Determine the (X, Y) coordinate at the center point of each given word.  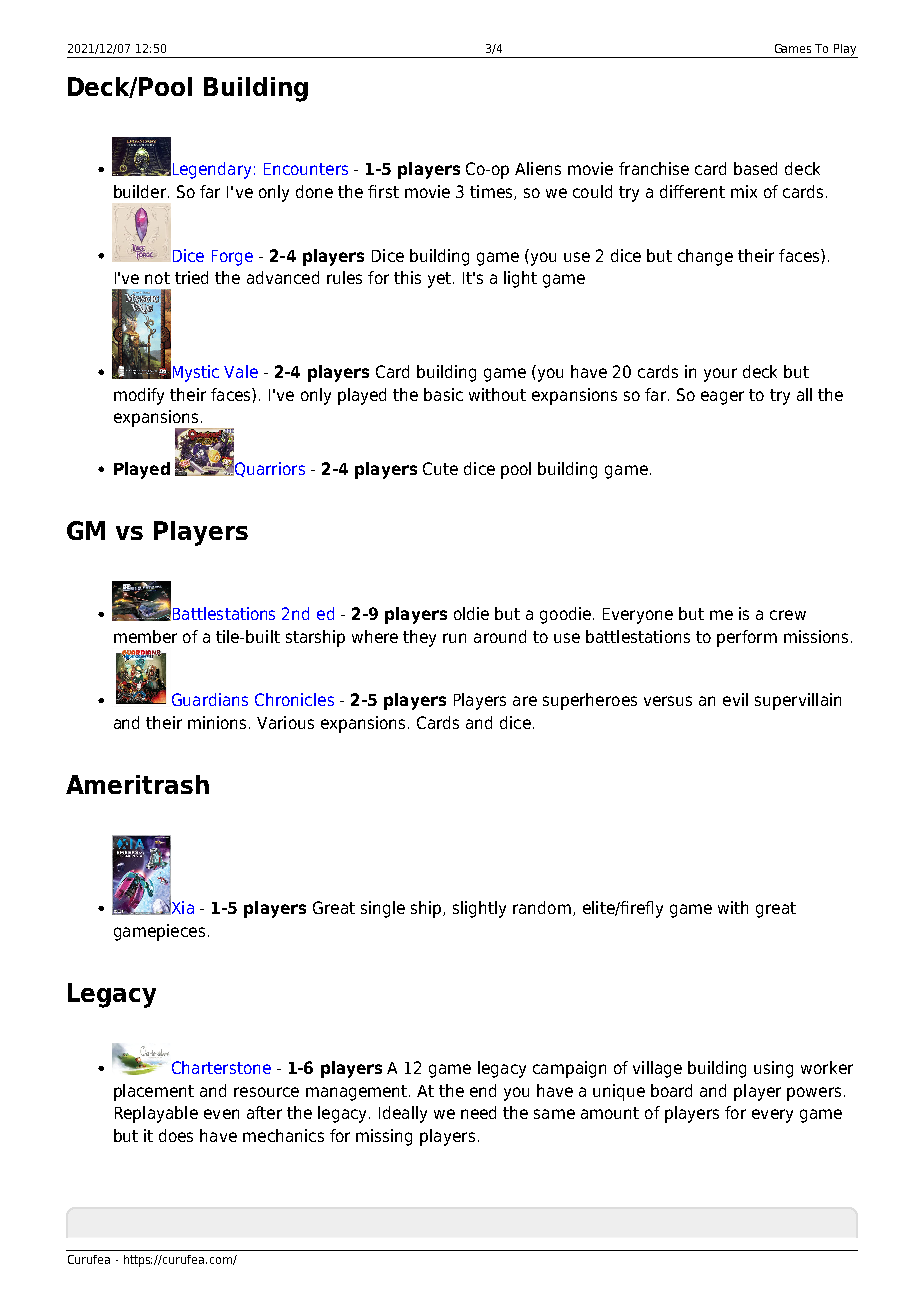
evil (735, 699)
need (478, 1112)
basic (443, 394)
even (221, 1114)
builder (141, 191)
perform (747, 638)
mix (744, 191)
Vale (241, 371)
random (542, 907)
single (383, 909)
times (492, 192)
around (500, 636)
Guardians (210, 699)
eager (722, 398)
